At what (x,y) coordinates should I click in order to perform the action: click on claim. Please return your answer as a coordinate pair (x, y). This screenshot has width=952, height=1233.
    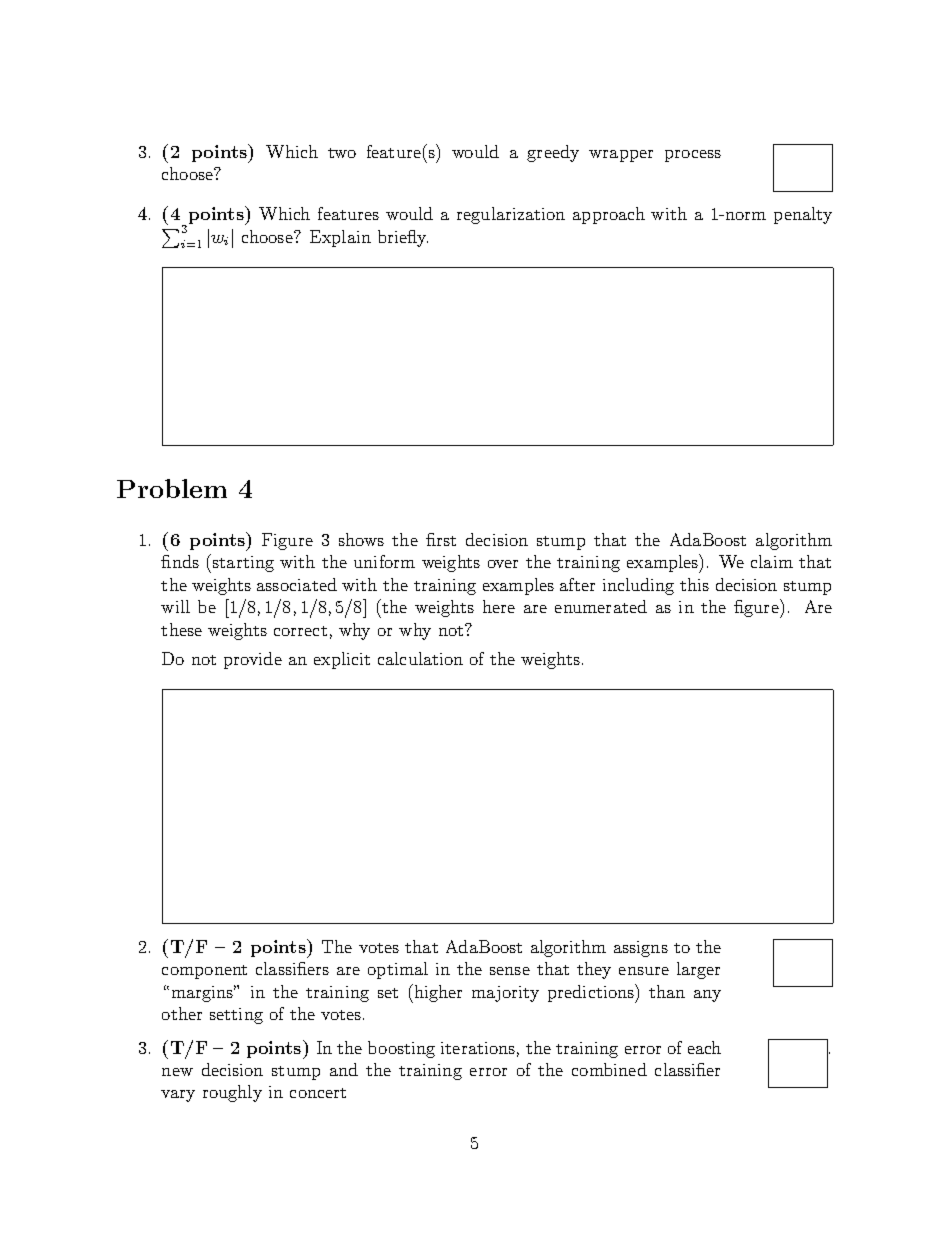
    Looking at the image, I should click on (772, 561).
